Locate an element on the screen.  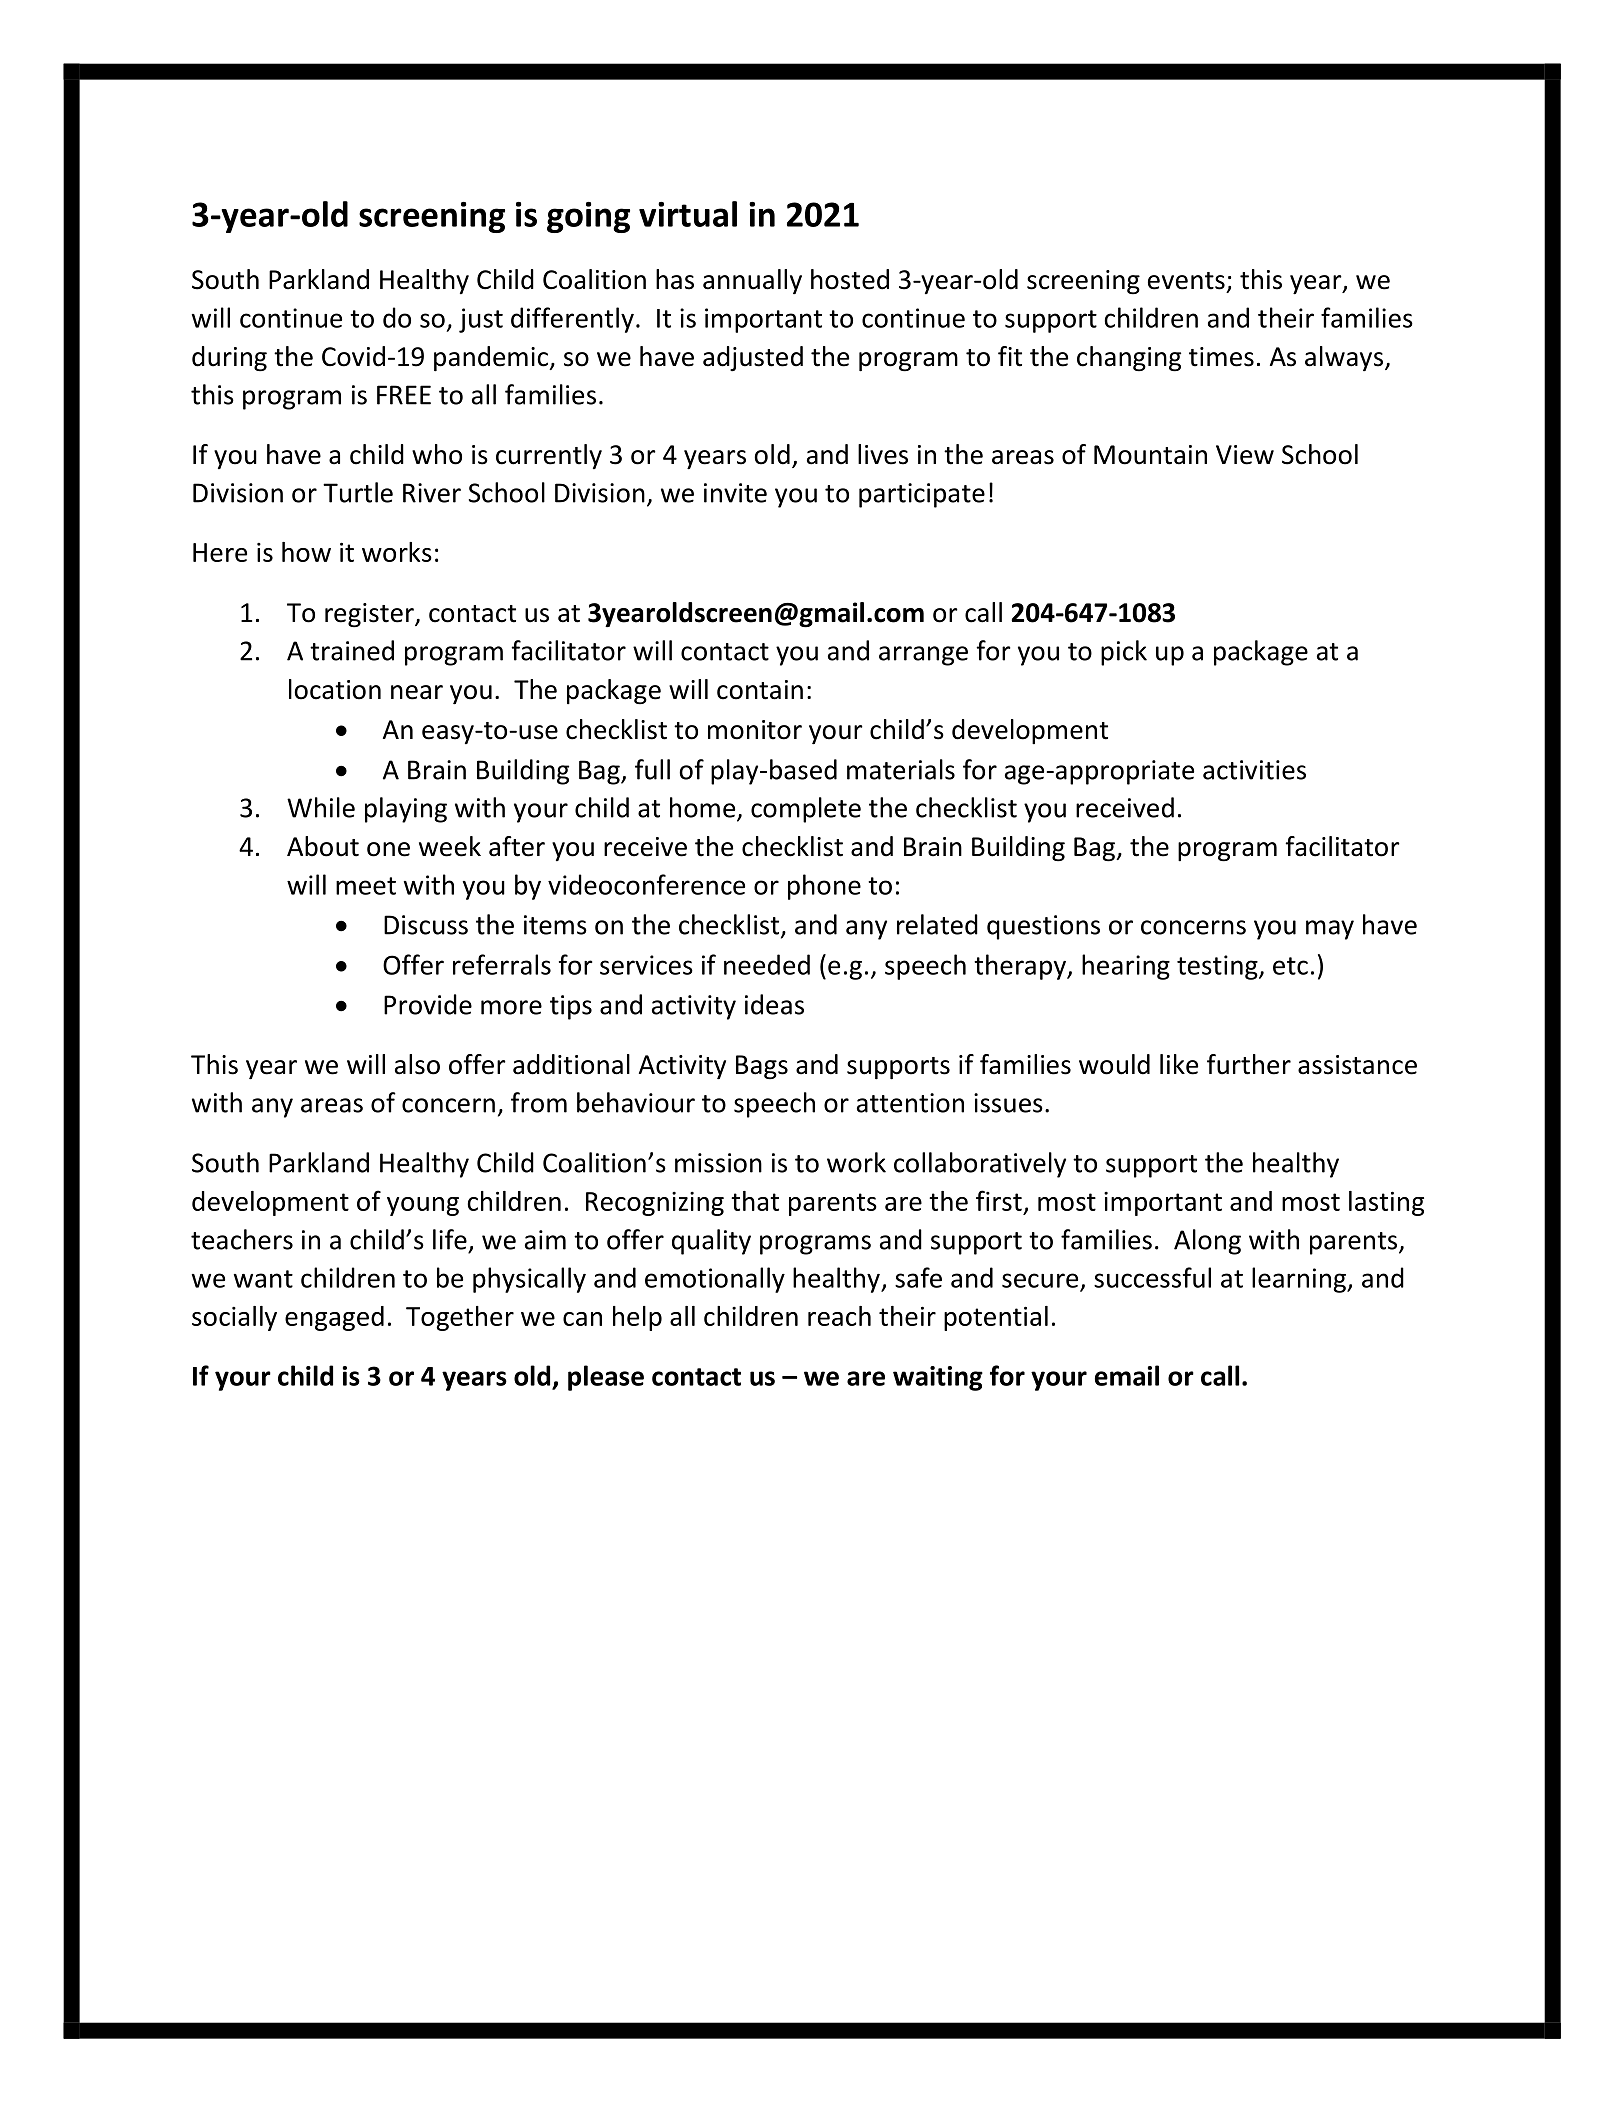
going is located at coordinates (588, 217).
